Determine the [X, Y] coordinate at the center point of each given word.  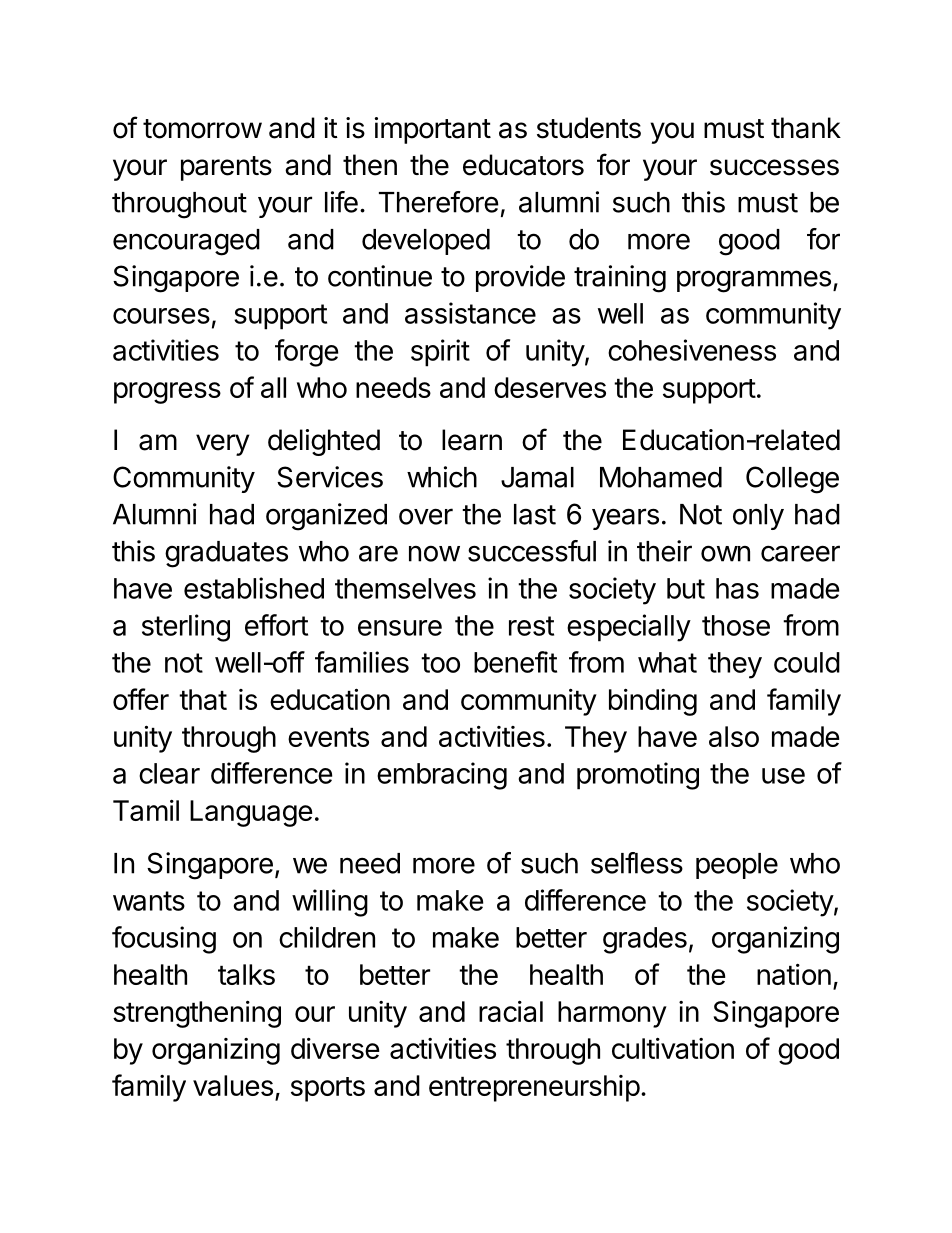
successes [774, 167]
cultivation [673, 1048]
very [223, 445]
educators [523, 165]
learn [472, 440]
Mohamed [661, 477]
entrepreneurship [534, 1088]
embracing [442, 776]
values [233, 1085]
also [734, 736]
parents [226, 168]
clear [169, 773]
